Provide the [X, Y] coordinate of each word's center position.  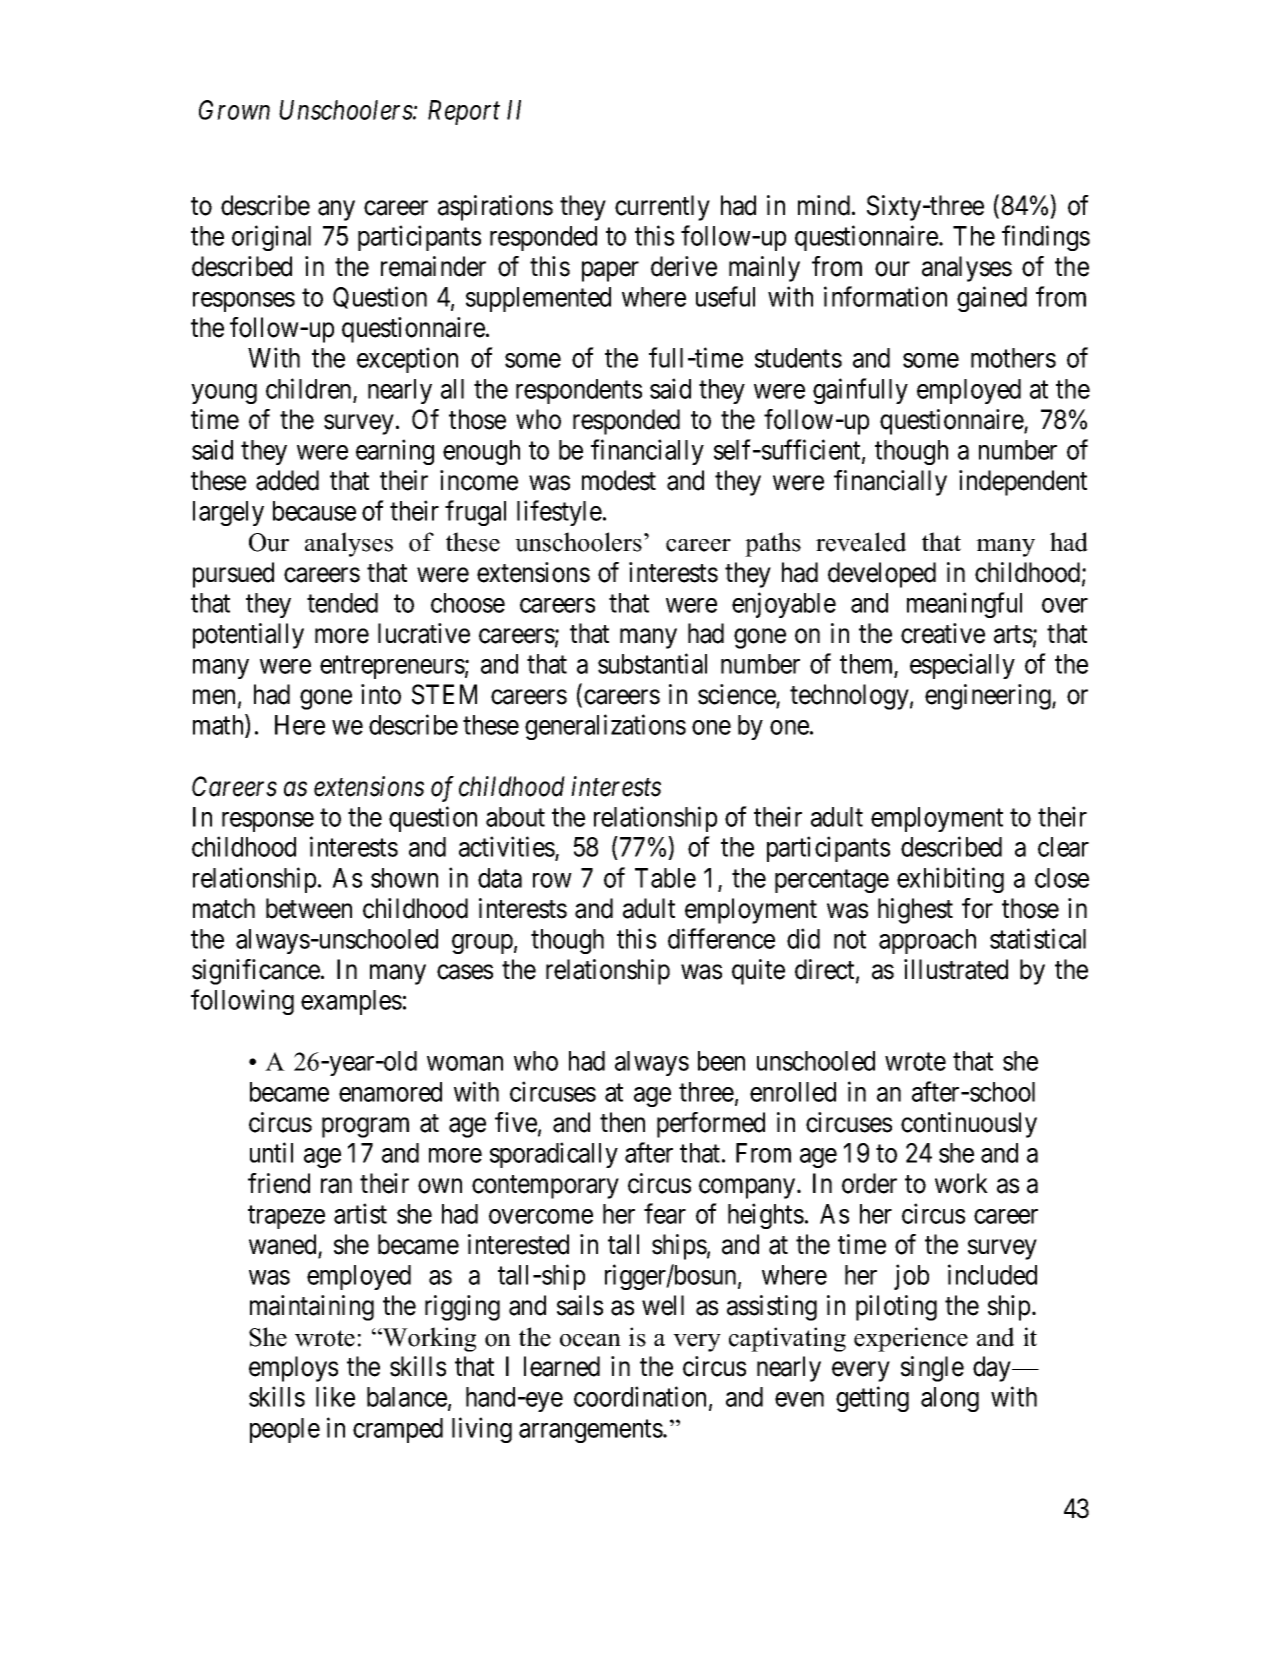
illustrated [956, 969]
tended [342, 603]
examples [351, 1002]
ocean [590, 1340]
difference [721, 938]
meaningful [964, 605]
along [950, 1399]
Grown [234, 110]
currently [662, 208]
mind [825, 205]
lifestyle [559, 513]
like [335, 1396]
